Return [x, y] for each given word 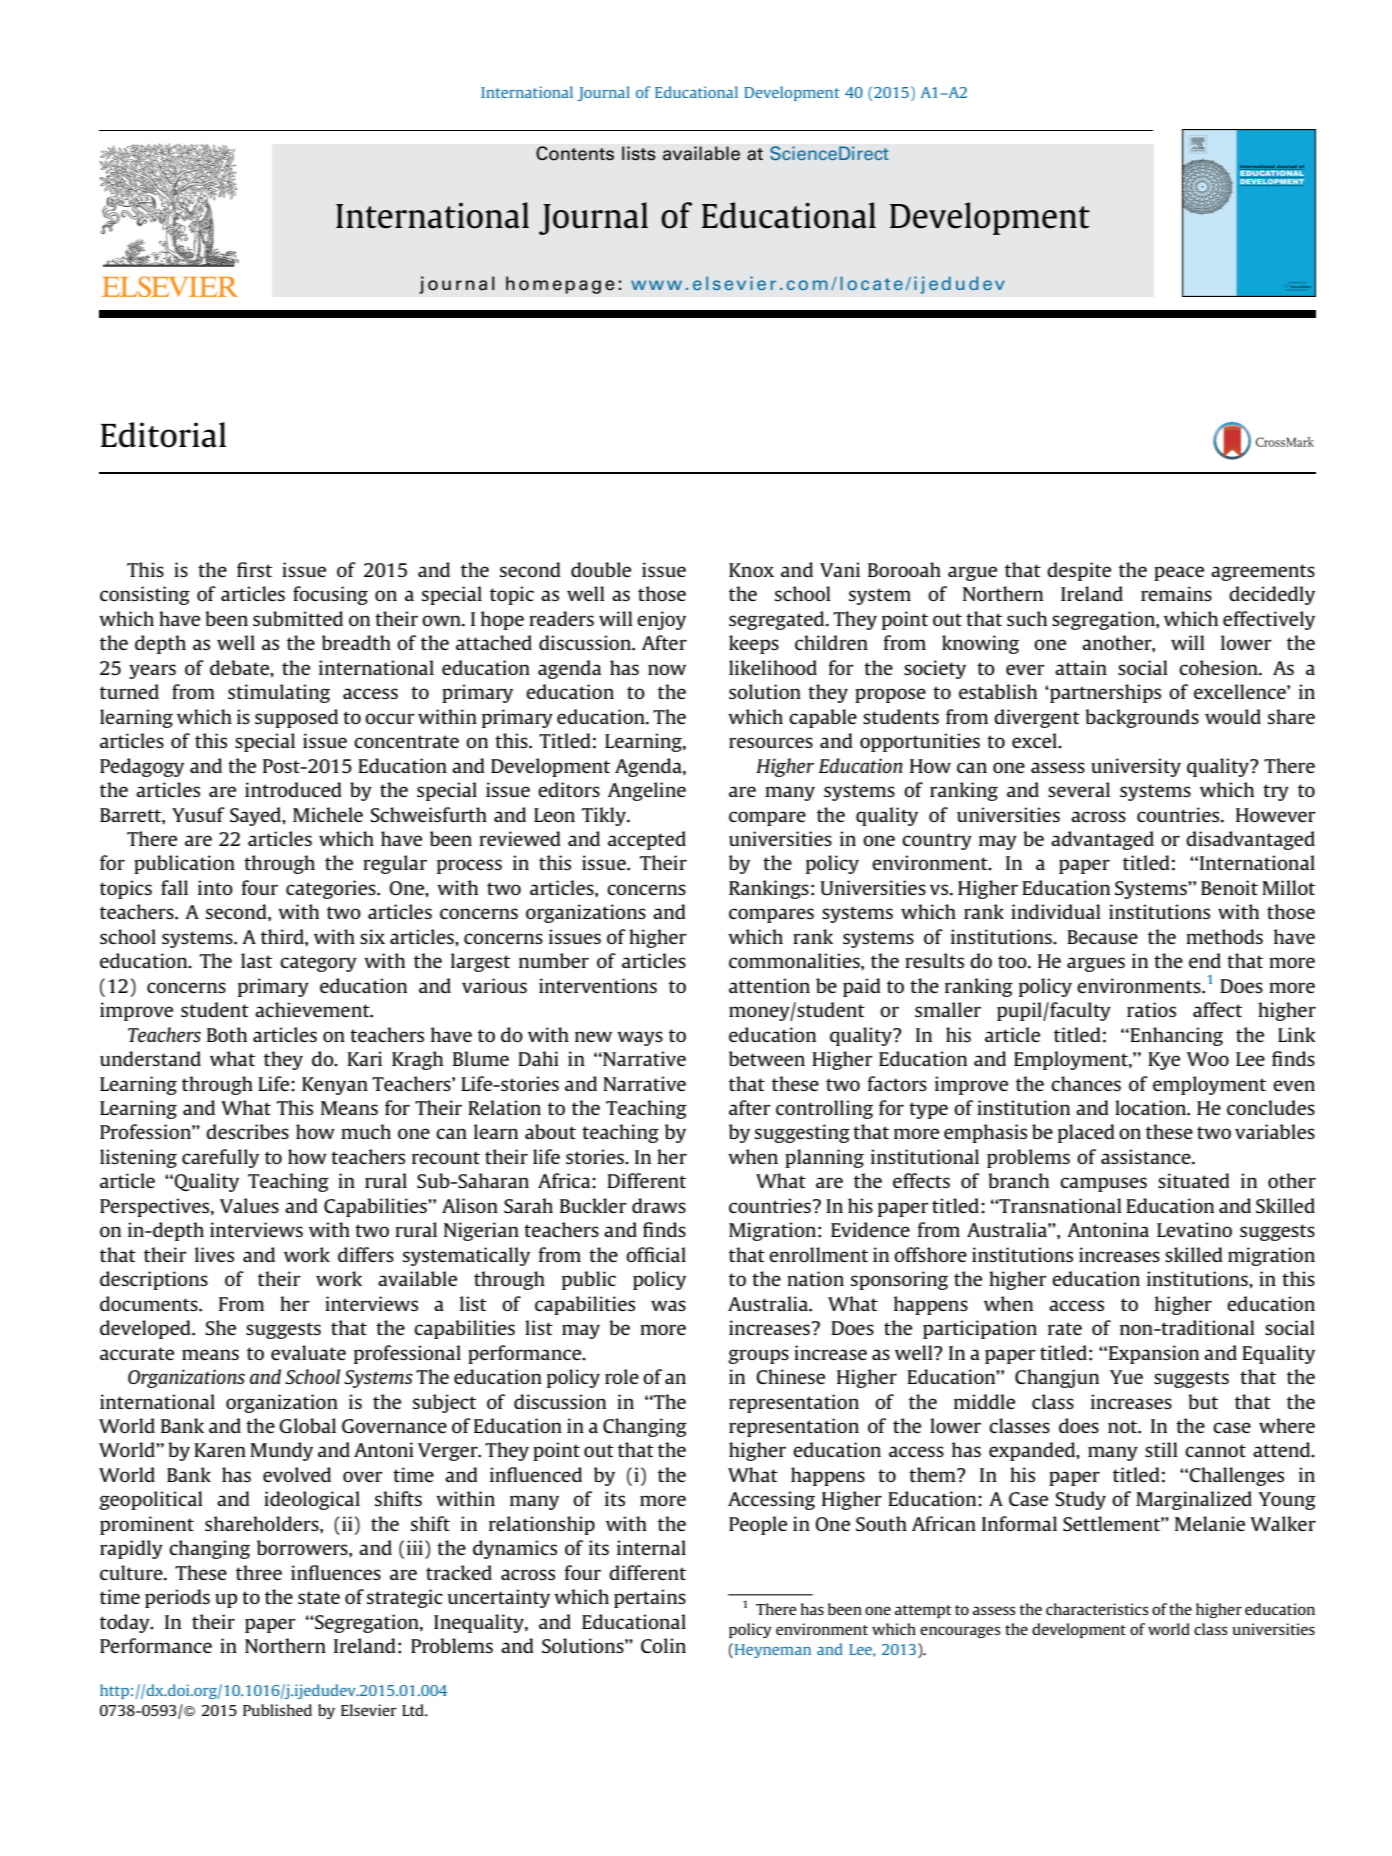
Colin [663, 1645]
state [319, 1597]
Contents [575, 153]
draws [659, 1205]
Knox [751, 570]
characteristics [1097, 1609]
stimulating [279, 693]
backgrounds [1142, 718]
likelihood [773, 667]
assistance [1147, 1156]
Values [249, 1205]
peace [1179, 573]
